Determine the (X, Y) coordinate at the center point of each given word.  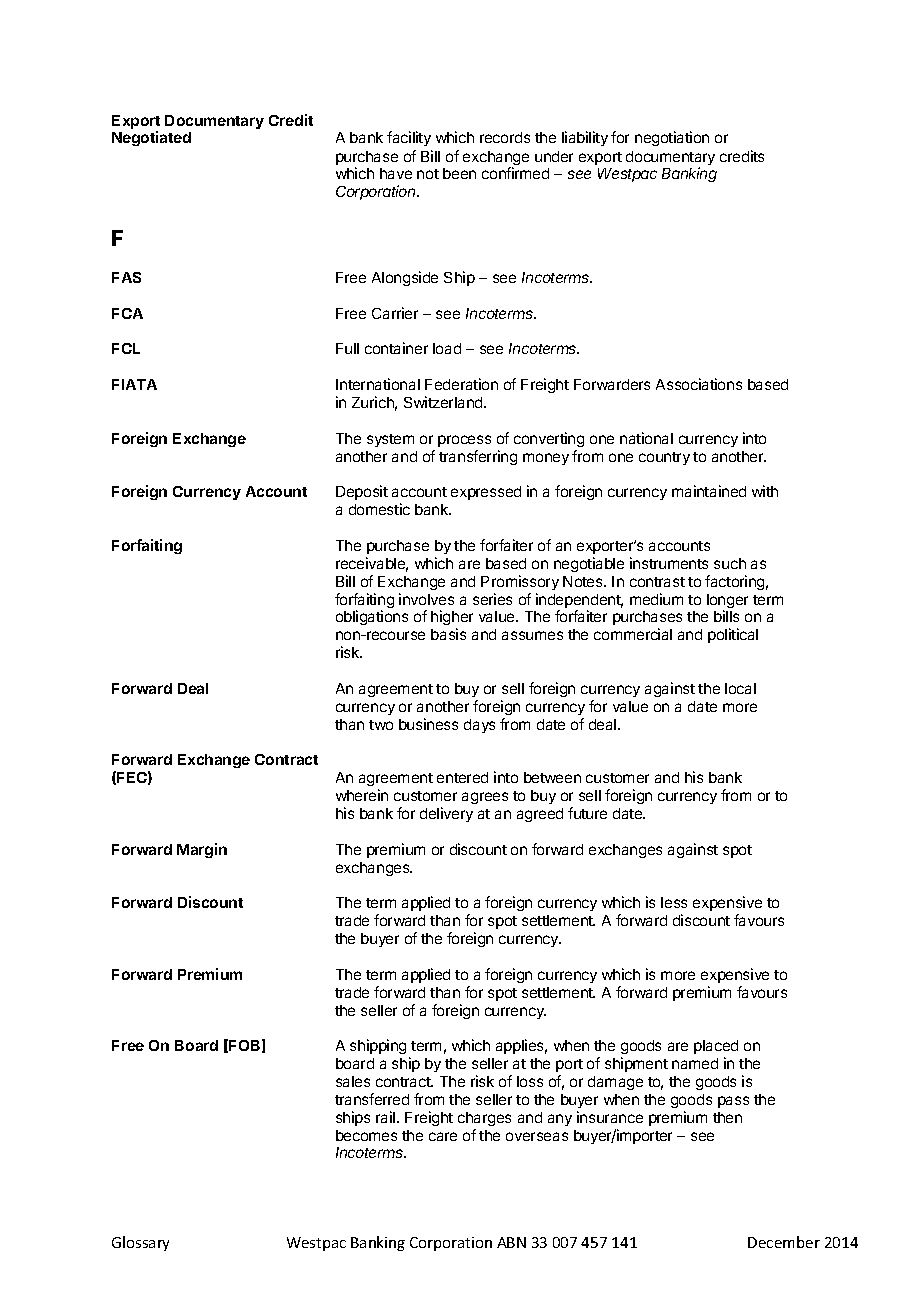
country (664, 458)
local (740, 688)
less (674, 902)
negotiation (672, 138)
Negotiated (151, 138)
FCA (127, 313)
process (464, 441)
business (428, 724)
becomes (366, 1135)
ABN (511, 1242)
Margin (202, 850)
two (381, 725)
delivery (446, 814)
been (459, 173)
